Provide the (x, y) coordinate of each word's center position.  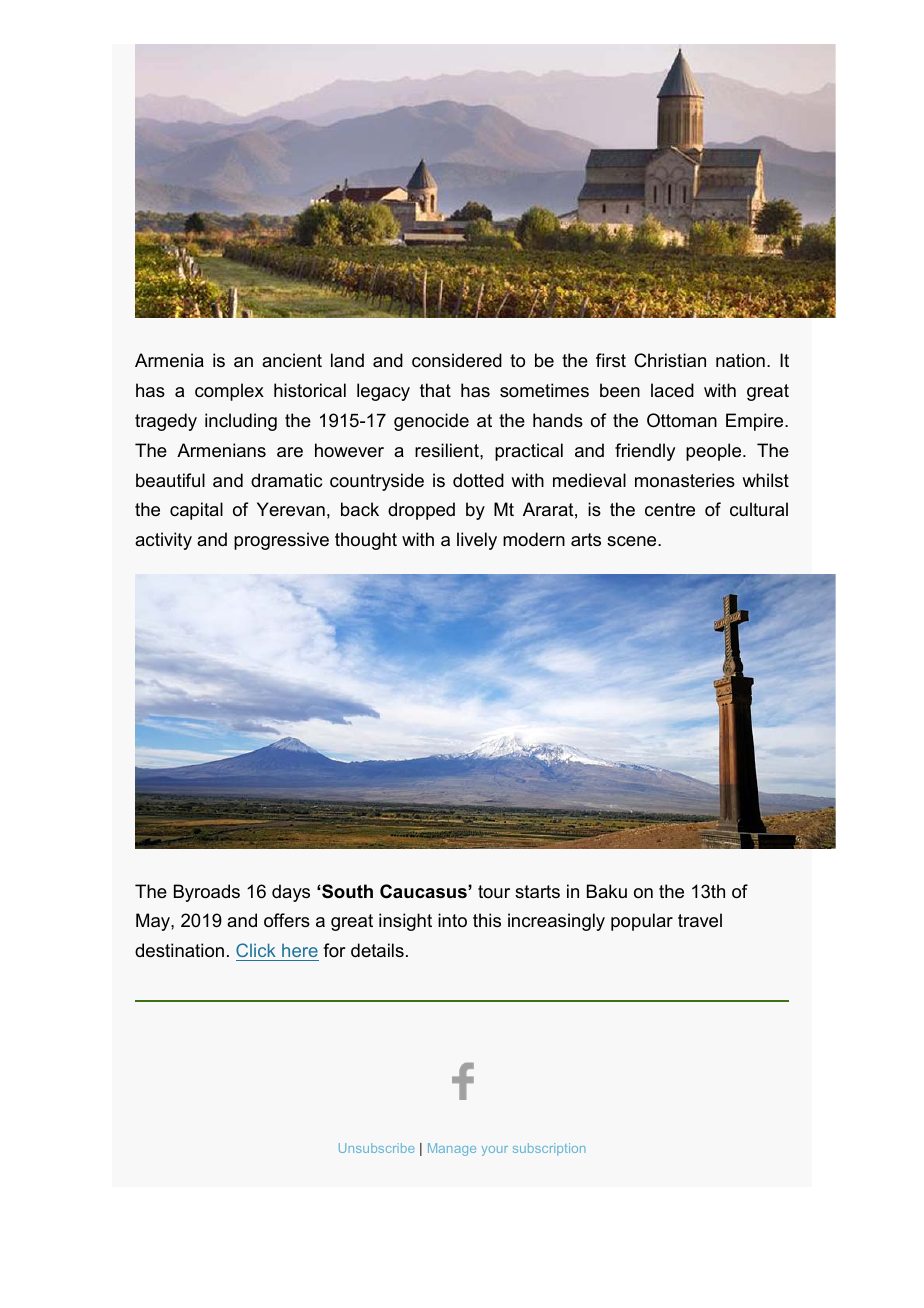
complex (229, 392)
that (435, 390)
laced (672, 390)
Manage (452, 1149)
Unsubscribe (376, 1148)
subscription (549, 1149)
